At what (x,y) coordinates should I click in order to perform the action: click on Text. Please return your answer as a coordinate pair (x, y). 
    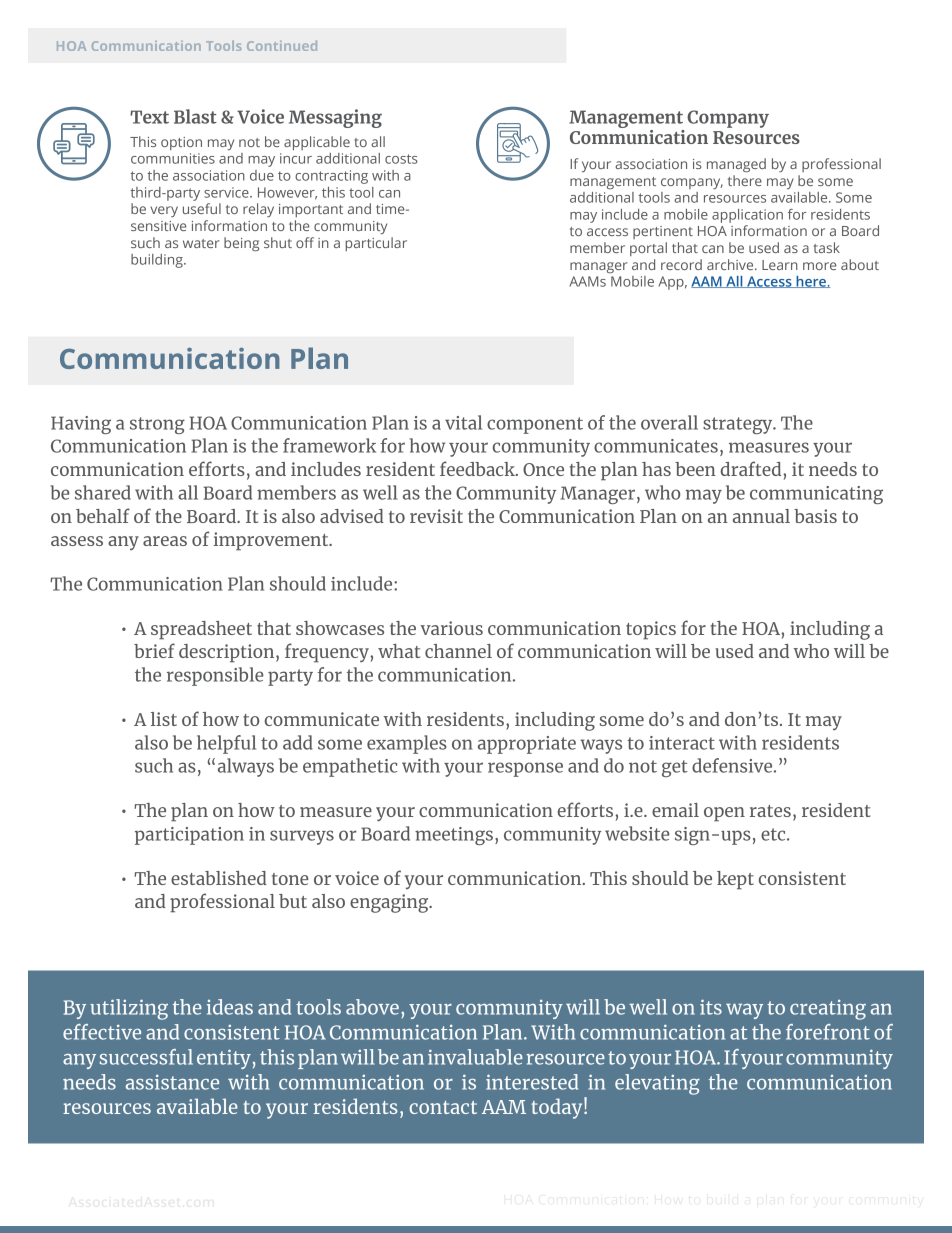
    Looking at the image, I should click on (149, 117).
